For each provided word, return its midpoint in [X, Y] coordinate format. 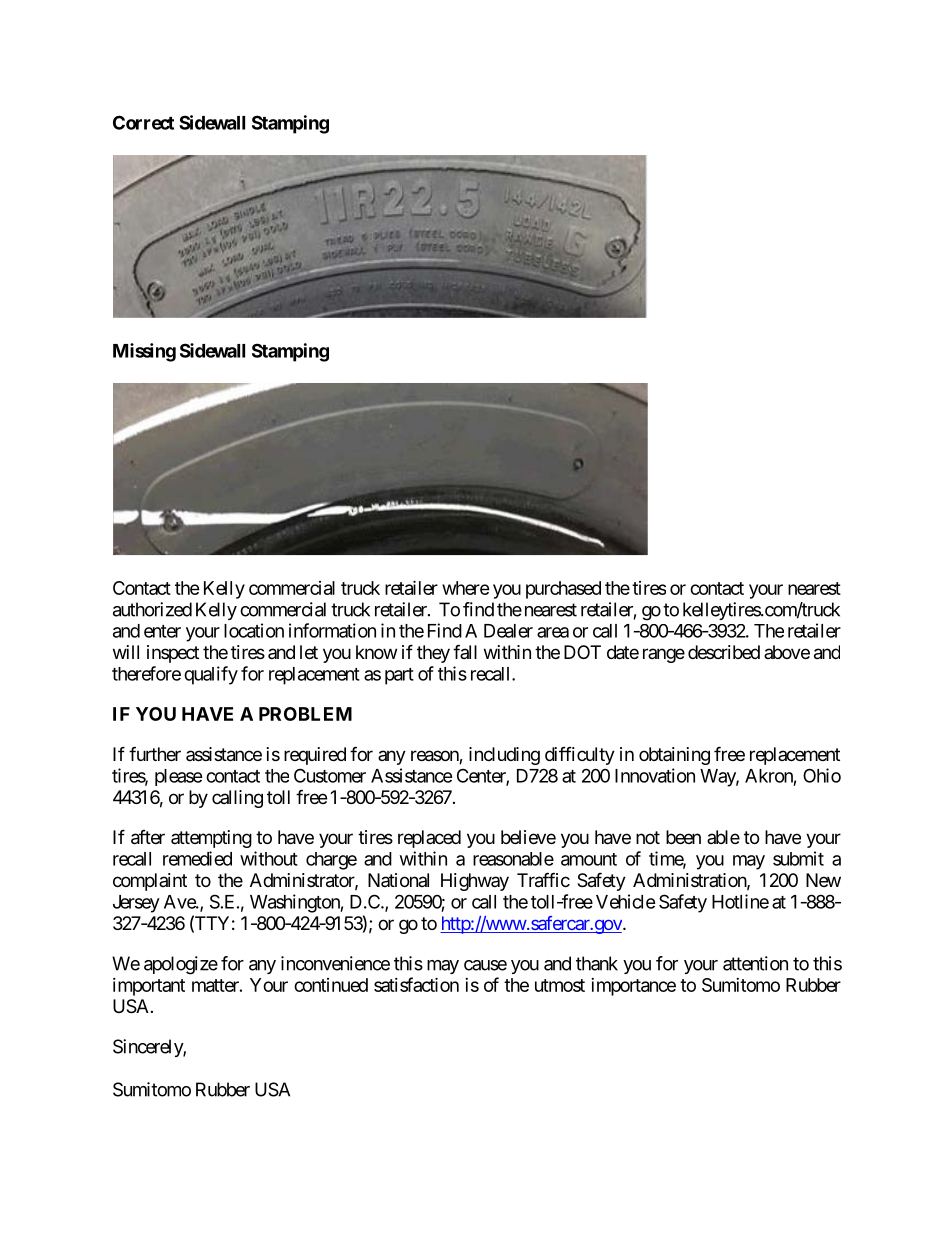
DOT [582, 652]
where [466, 588]
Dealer [508, 631]
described [724, 652]
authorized [152, 609]
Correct [143, 122]
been [683, 837]
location [254, 630]
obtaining [674, 756]
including [504, 756]
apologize [181, 965]
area [553, 632]
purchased [563, 590]
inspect [173, 654]
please [179, 777]
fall [465, 651]
